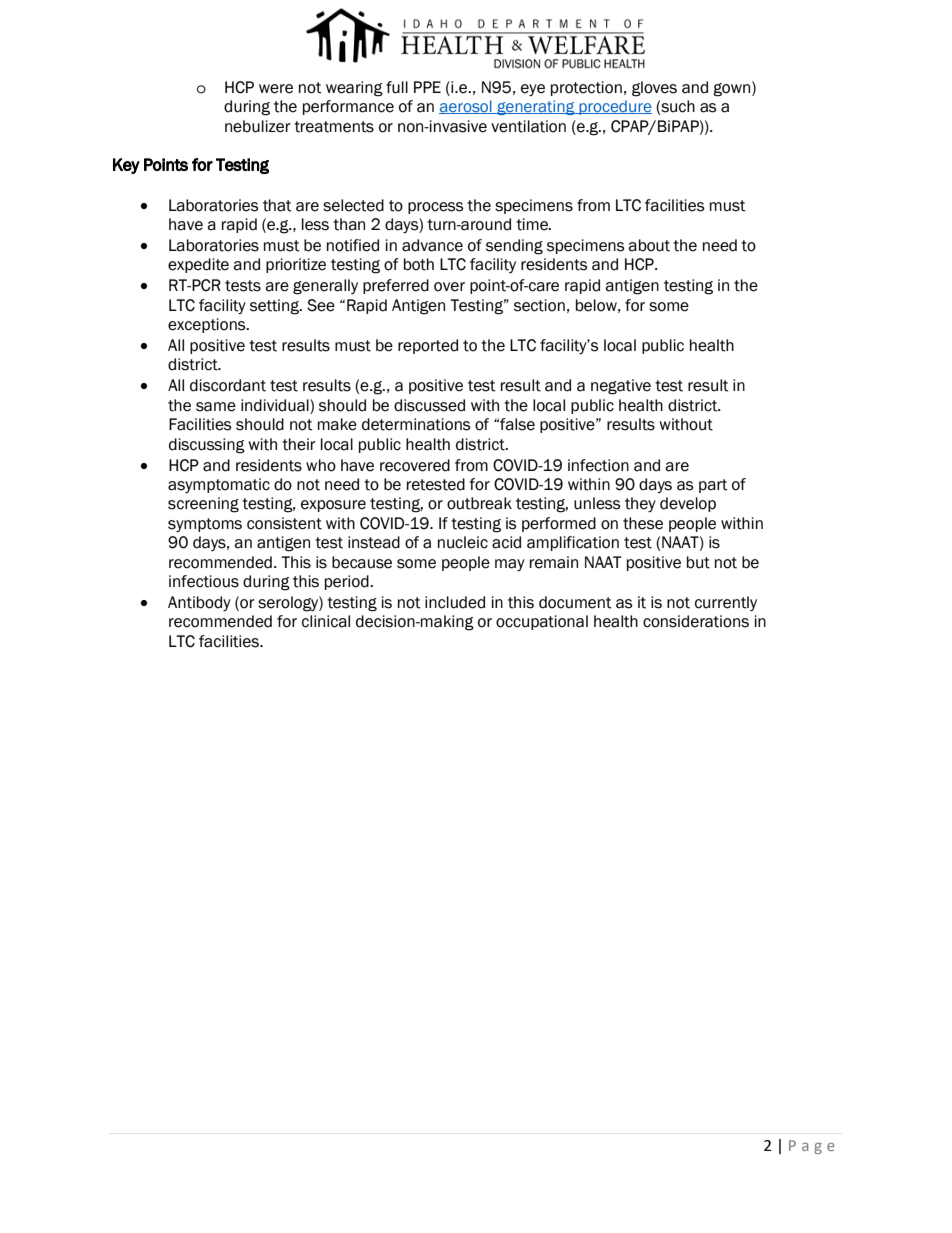  Describe the element at coordinates (416, 424) in the screenshot. I see `determinations` at that location.
